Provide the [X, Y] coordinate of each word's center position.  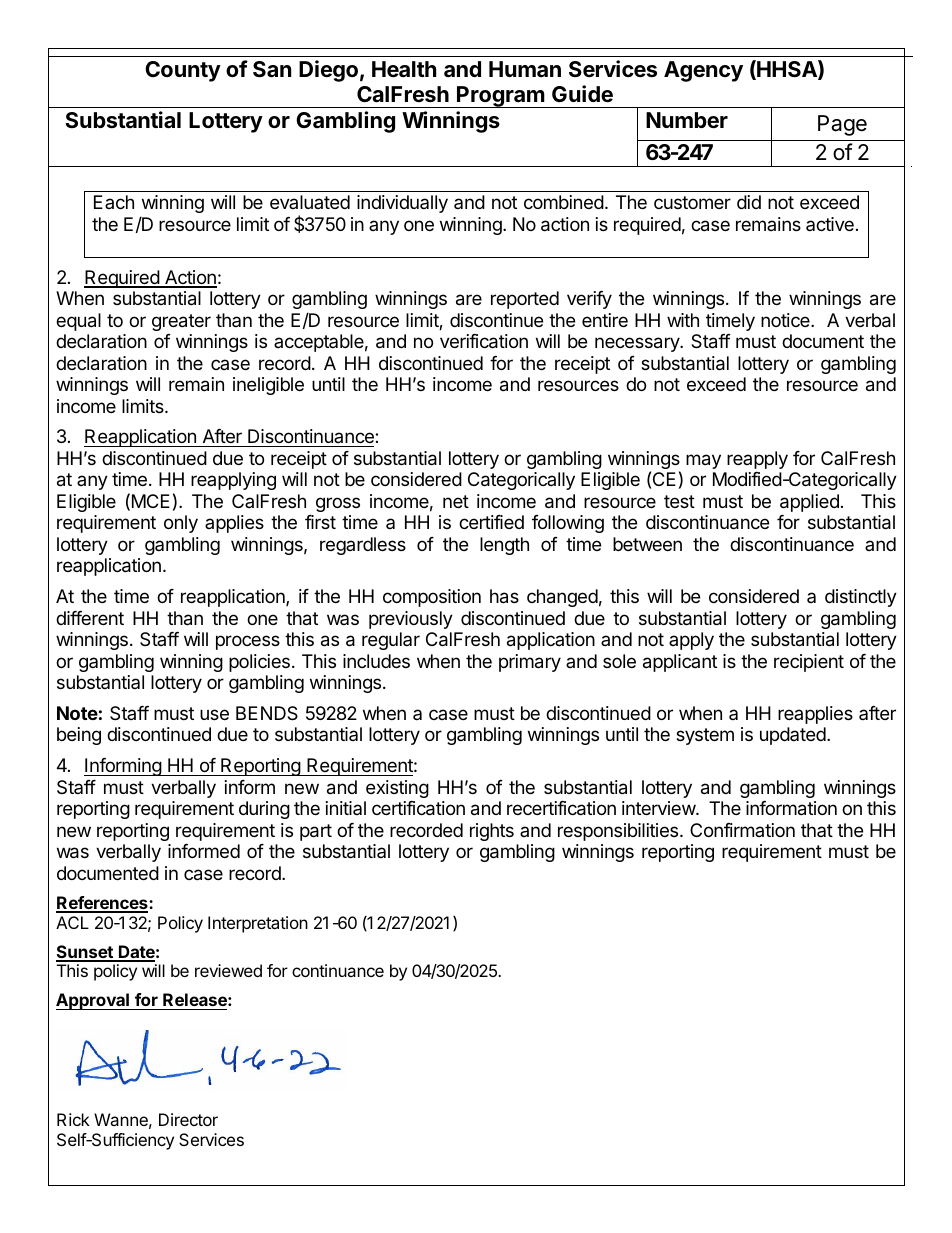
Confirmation [742, 830]
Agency [703, 71]
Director [188, 1119]
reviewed [228, 970]
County [183, 71]
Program [500, 97]
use [214, 714]
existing [397, 789]
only [181, 524]
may [703, 461]
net [456, 501]
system [705, 736]
